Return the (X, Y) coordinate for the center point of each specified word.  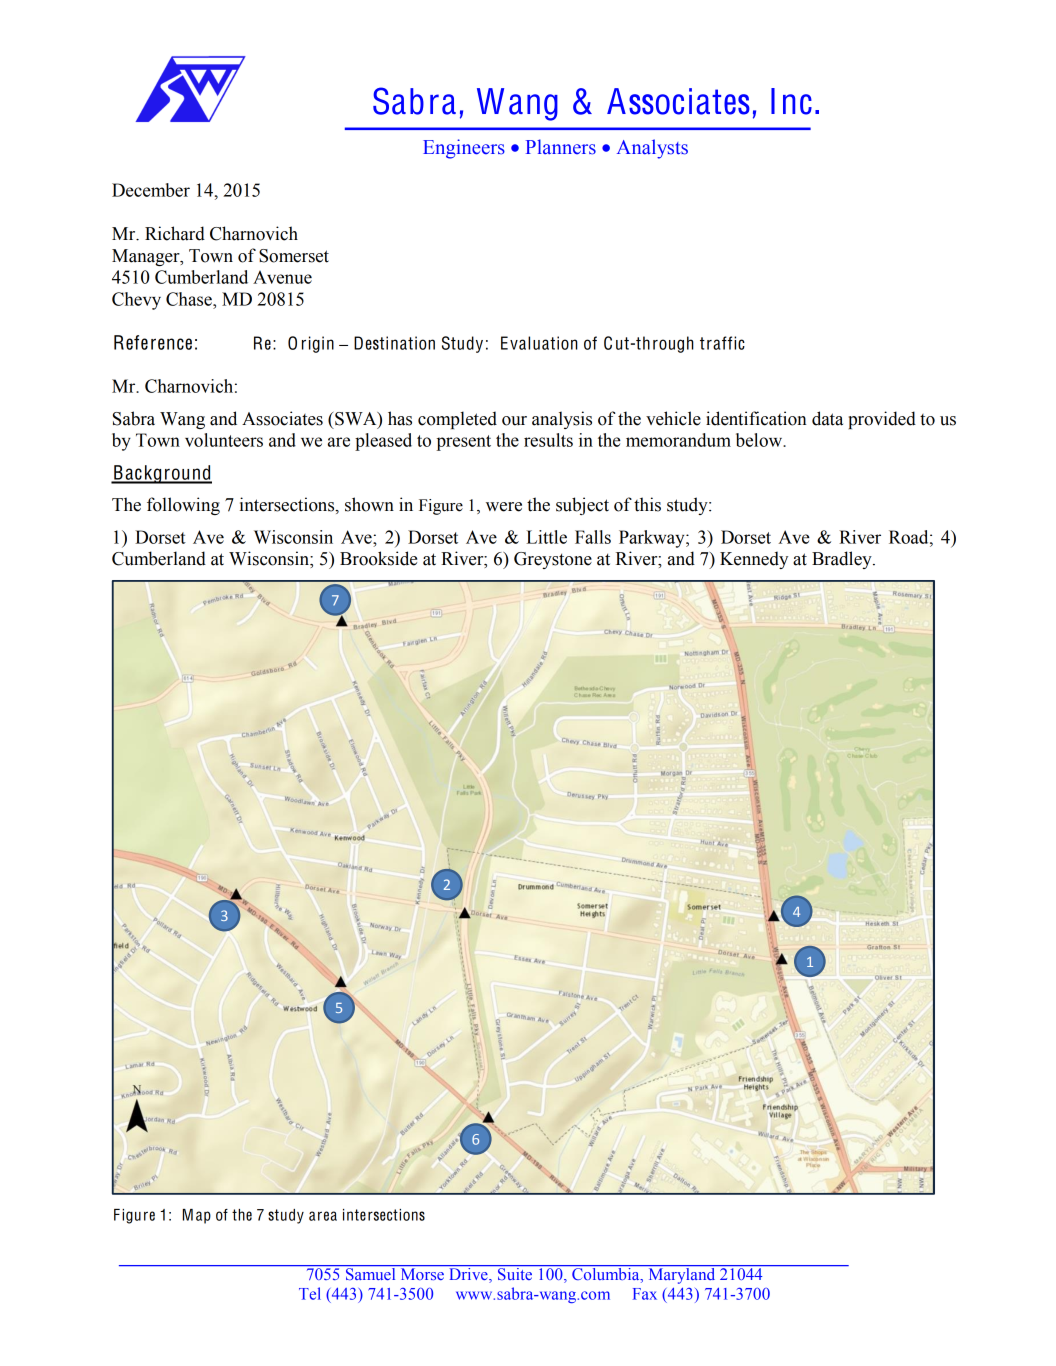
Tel (310, 1293)
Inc (791, 101)
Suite (515, 1272)
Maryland (682, 1274)
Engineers (464, 149)
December (151, 190)
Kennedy (754, 560)
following (183, 506)
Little (546, 537)
